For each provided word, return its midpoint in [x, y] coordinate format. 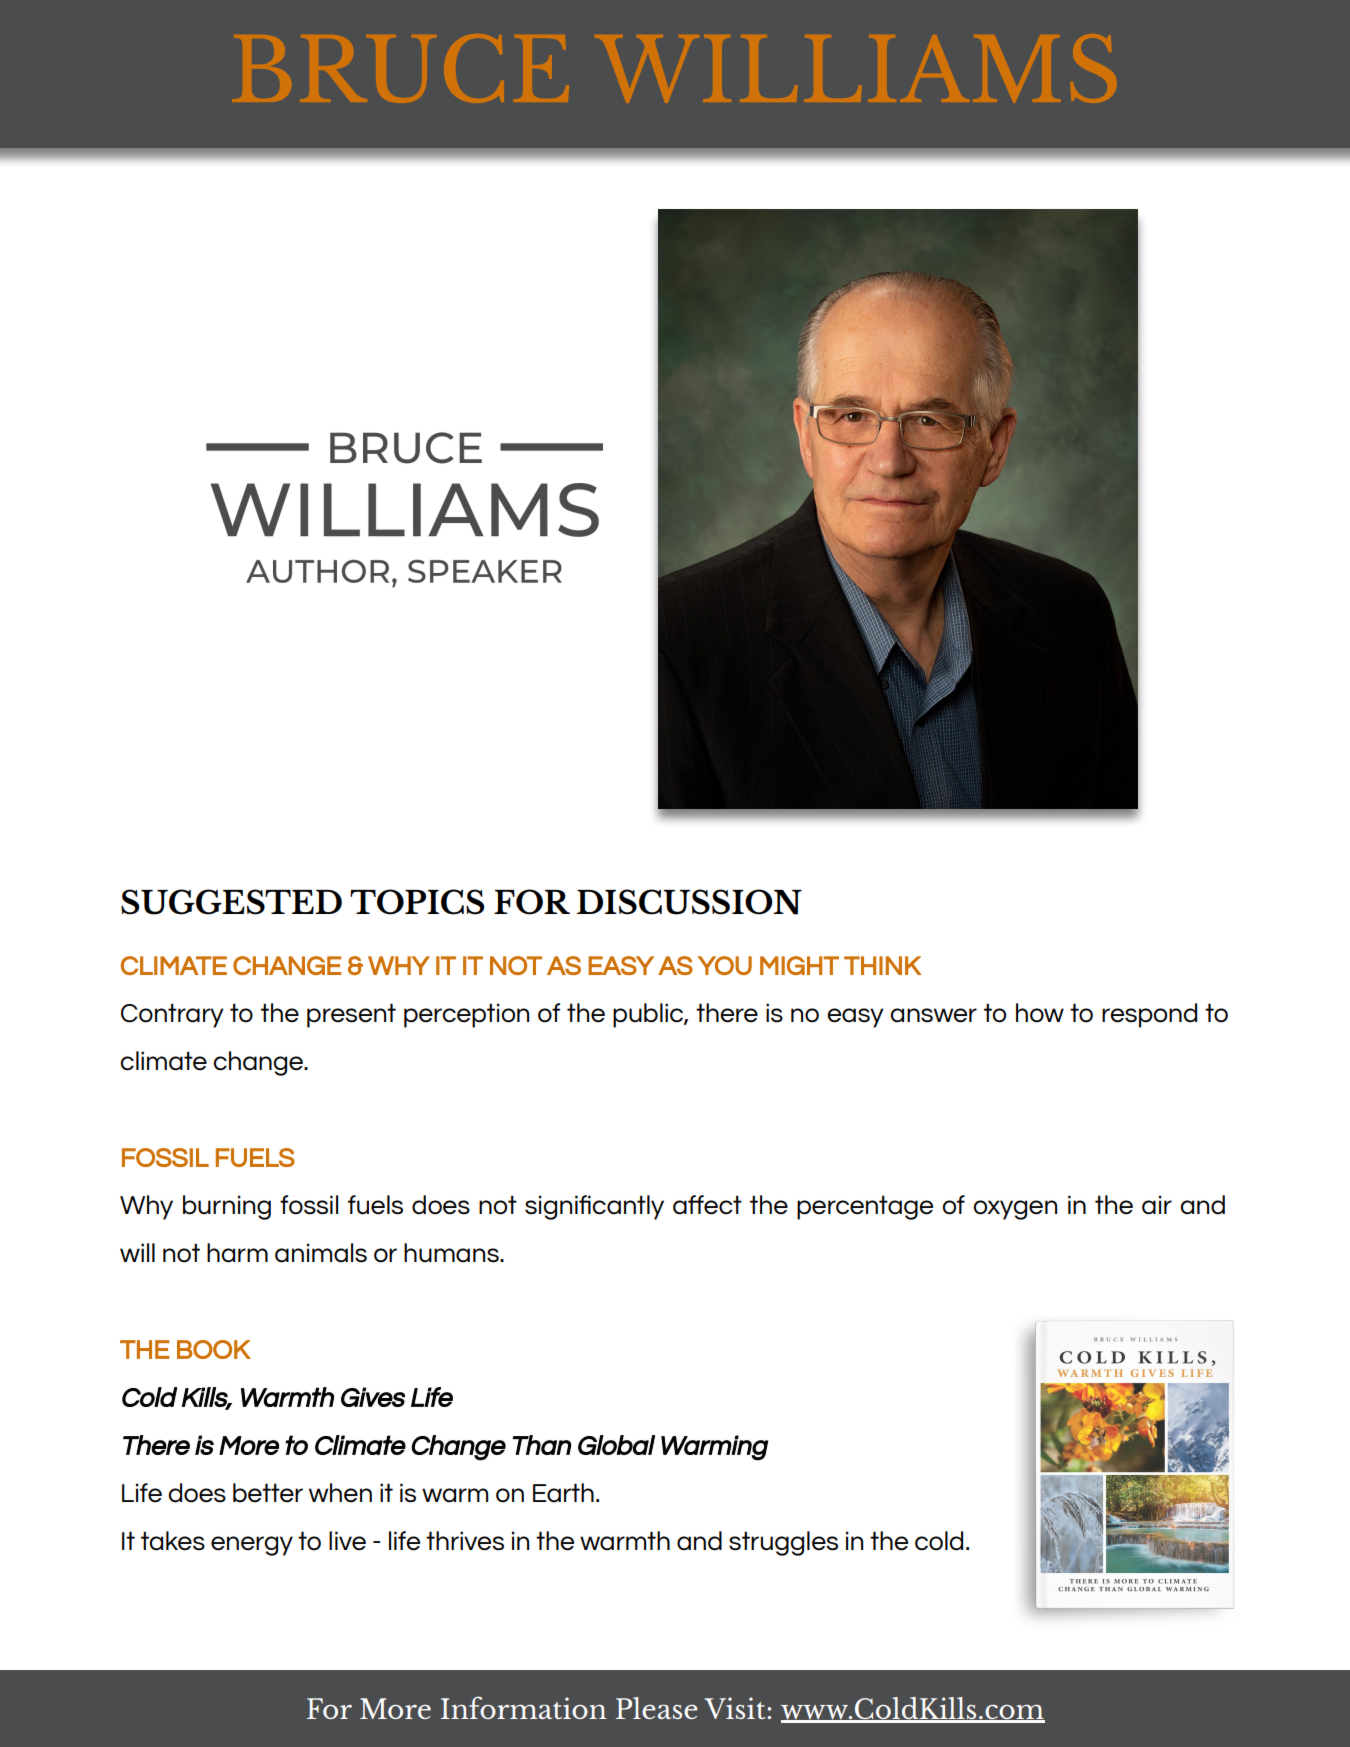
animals [321, 1253]
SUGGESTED [231, 902]
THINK [883, 965]
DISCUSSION [689, 902]
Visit [736, 1708]
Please [657, 1708]
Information [524, 1707]
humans [452, 1253]
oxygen [1015, 1210]
